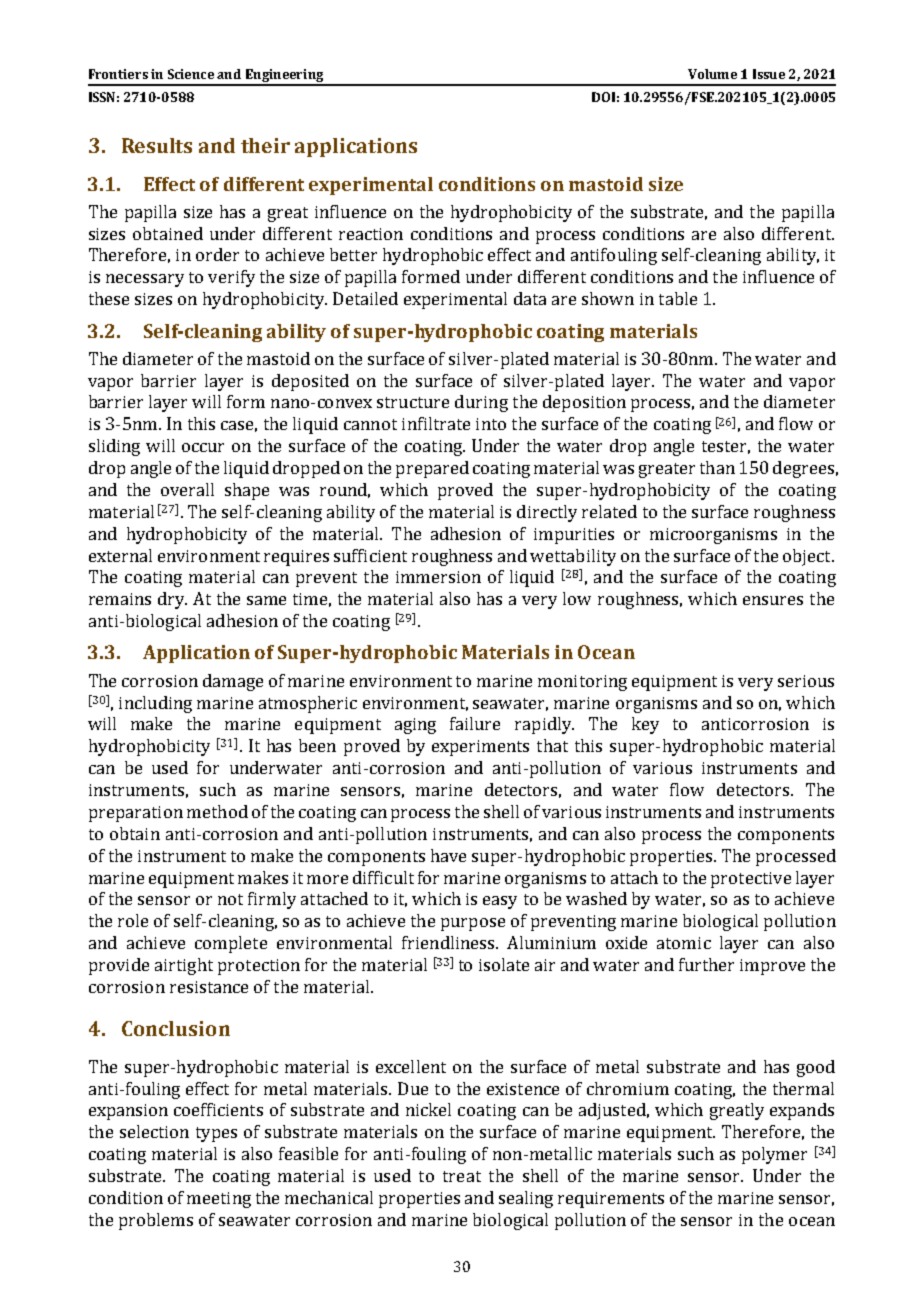  What do you see at coordinates (448, 855) in the screenshot?
I see `have` at bounding box center [448, 855].
